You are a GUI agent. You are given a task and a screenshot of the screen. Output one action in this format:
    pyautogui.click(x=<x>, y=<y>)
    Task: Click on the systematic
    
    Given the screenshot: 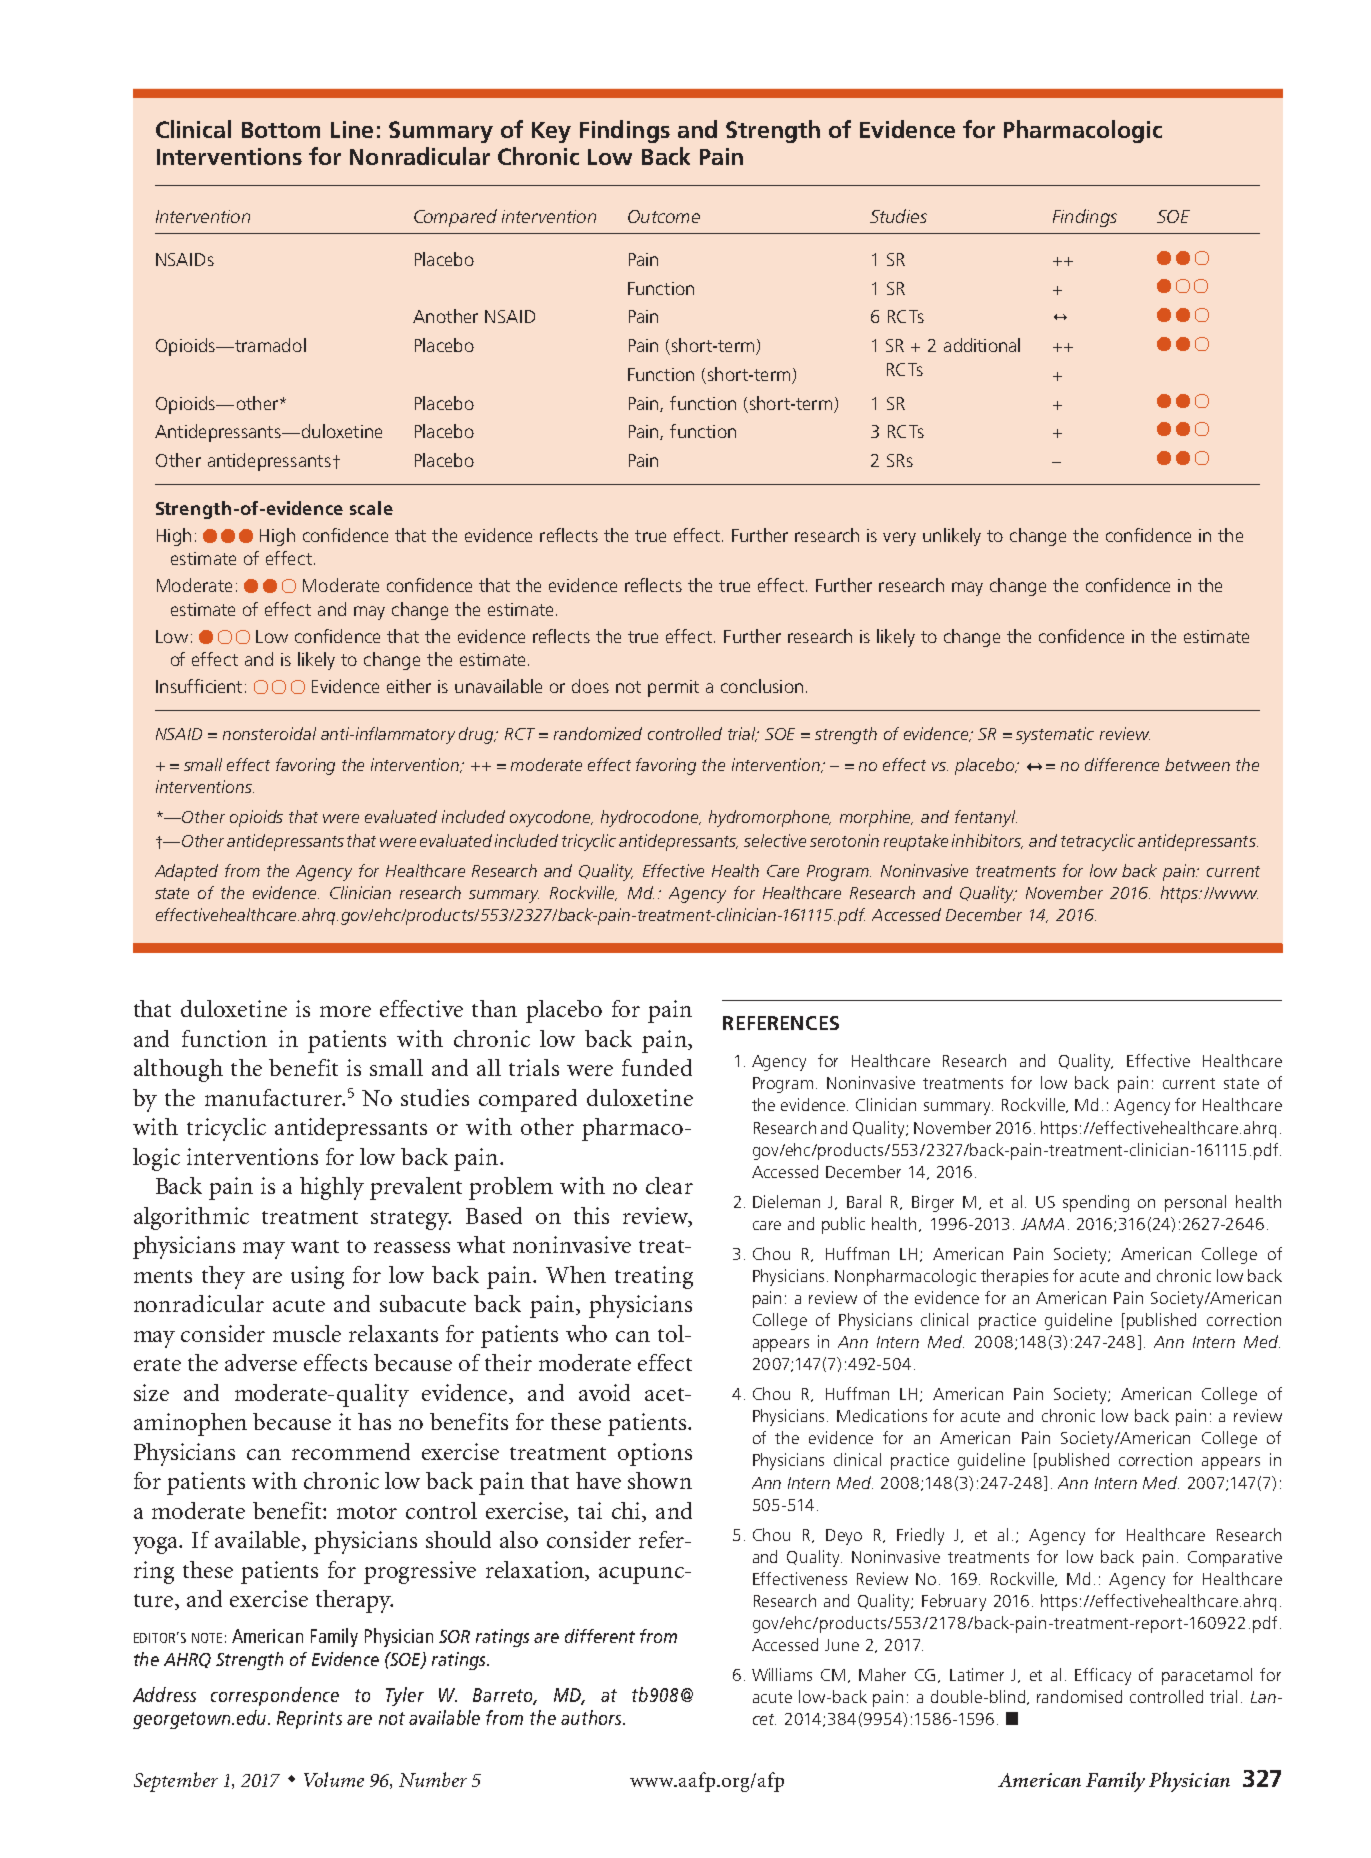 What is the action you would take?
    pyautogui.click(x=1055, y=735)
